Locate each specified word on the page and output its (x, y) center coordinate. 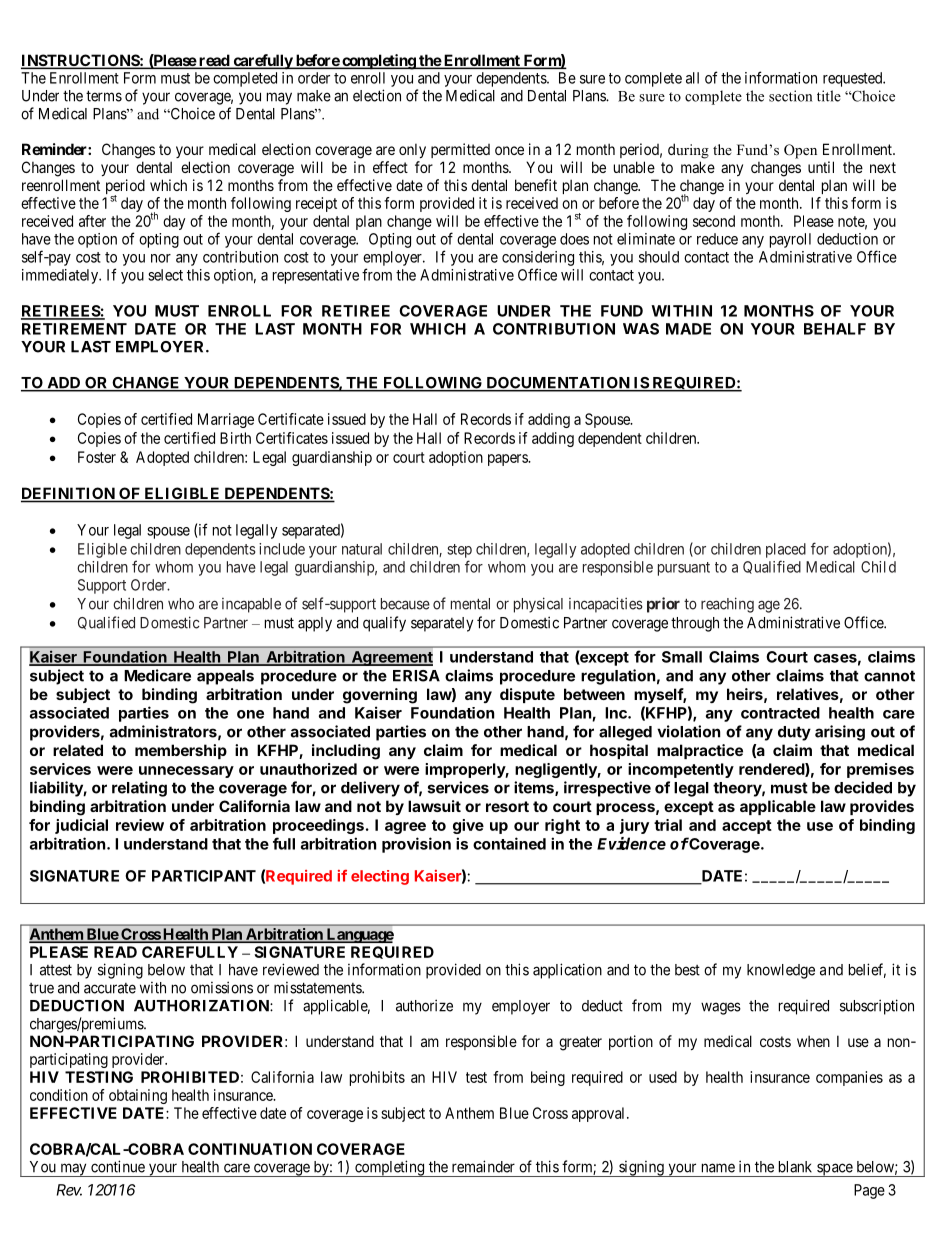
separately (442, 624)
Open (800, 151)
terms (104, 96)
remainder (483, 1166)
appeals (225, 677)
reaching (727, 605)
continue (118, 1166)
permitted (460, 150)
